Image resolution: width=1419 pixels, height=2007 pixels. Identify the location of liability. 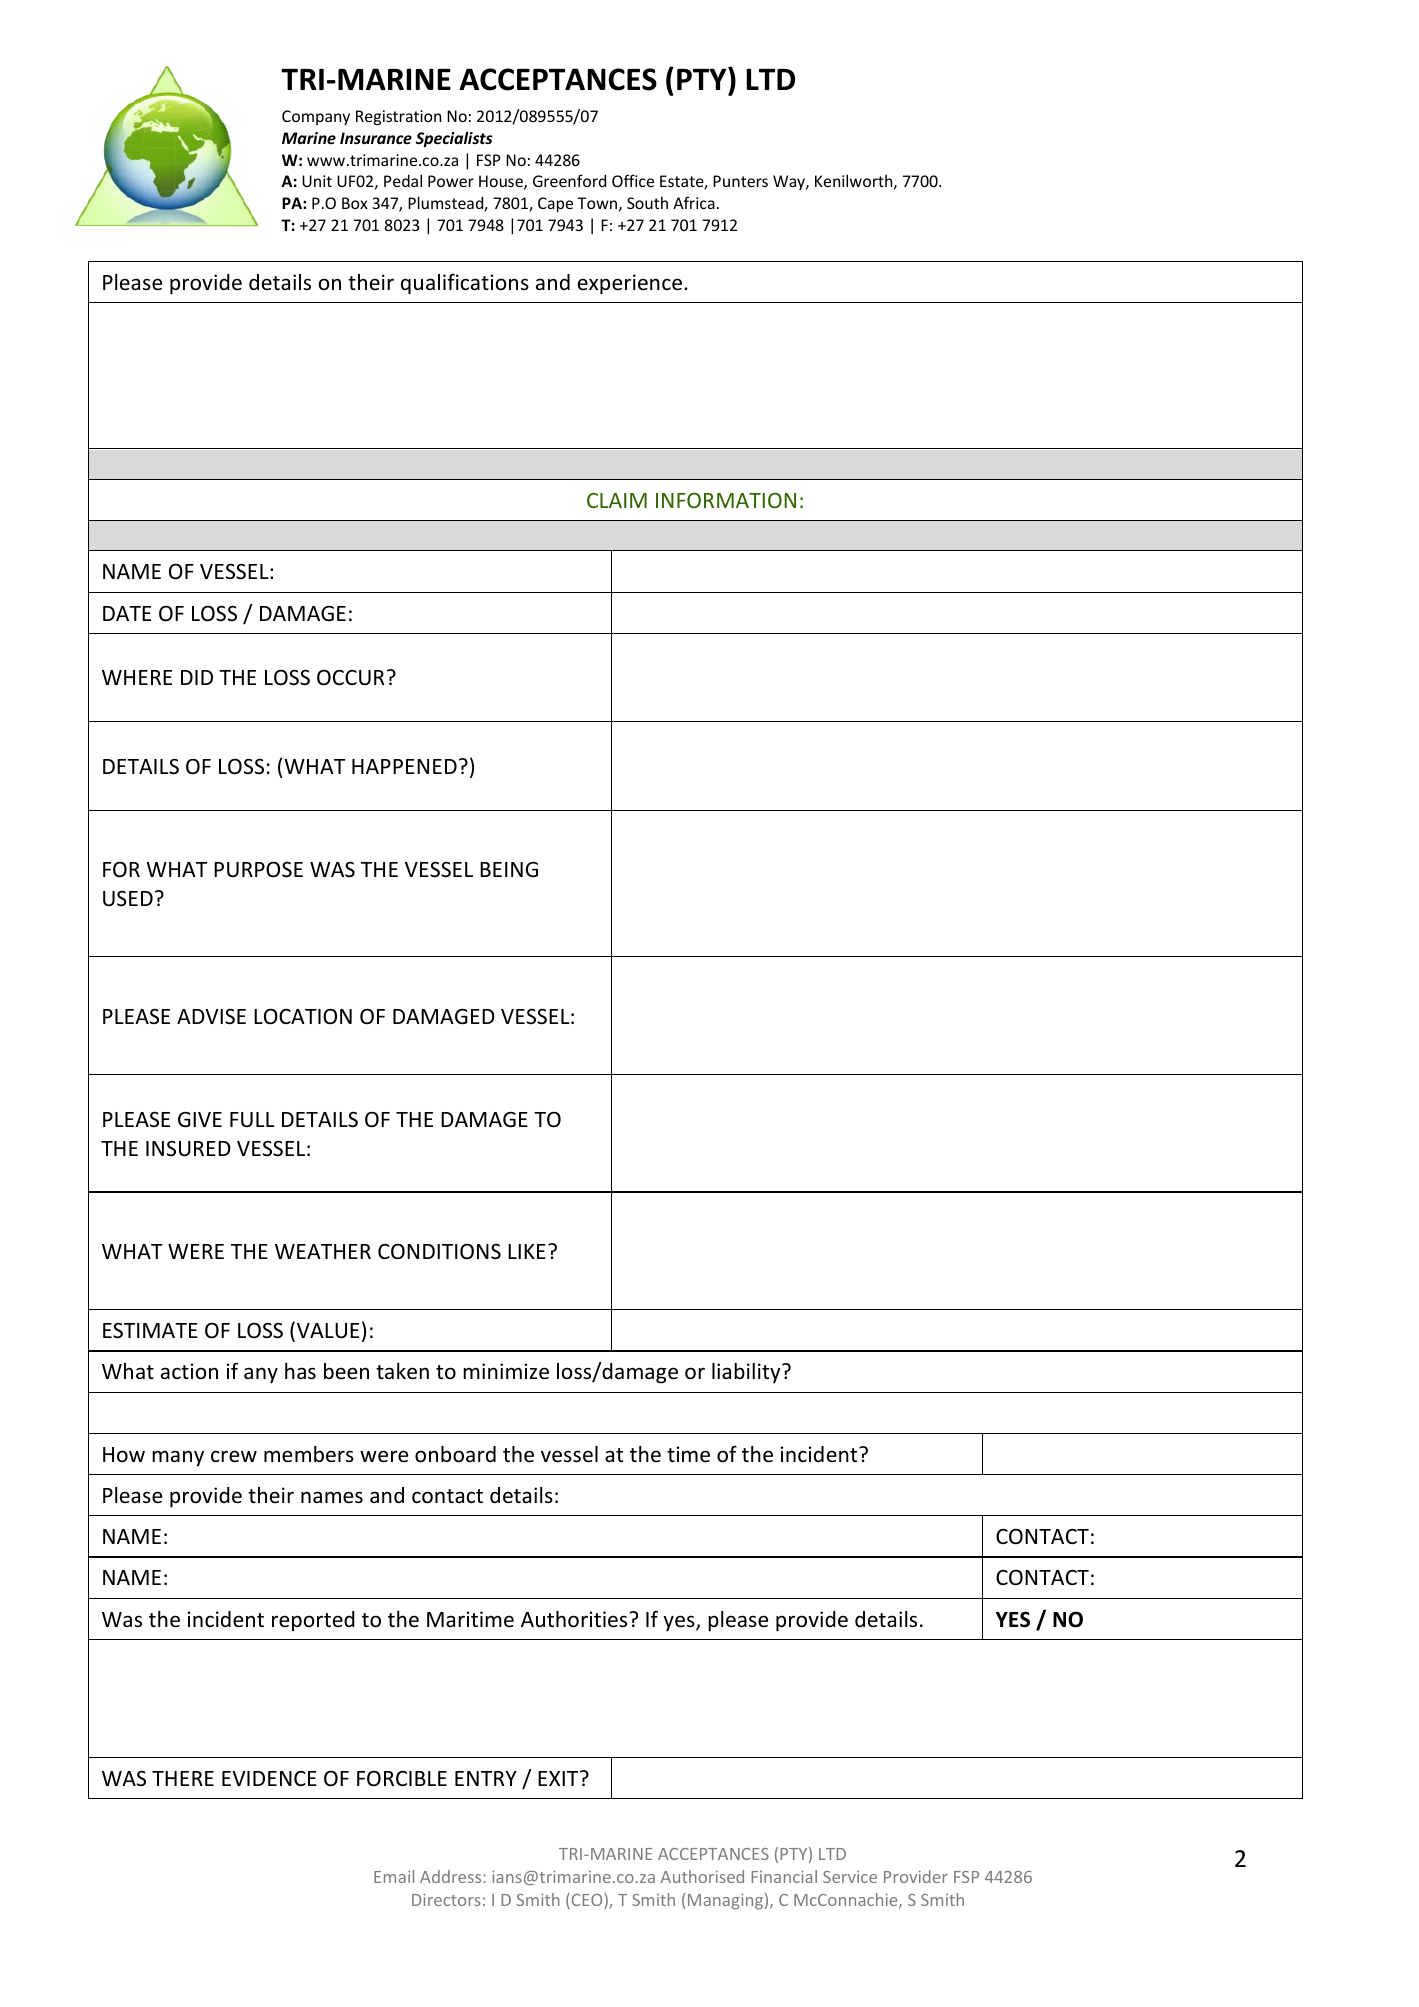
(747, 1373).
